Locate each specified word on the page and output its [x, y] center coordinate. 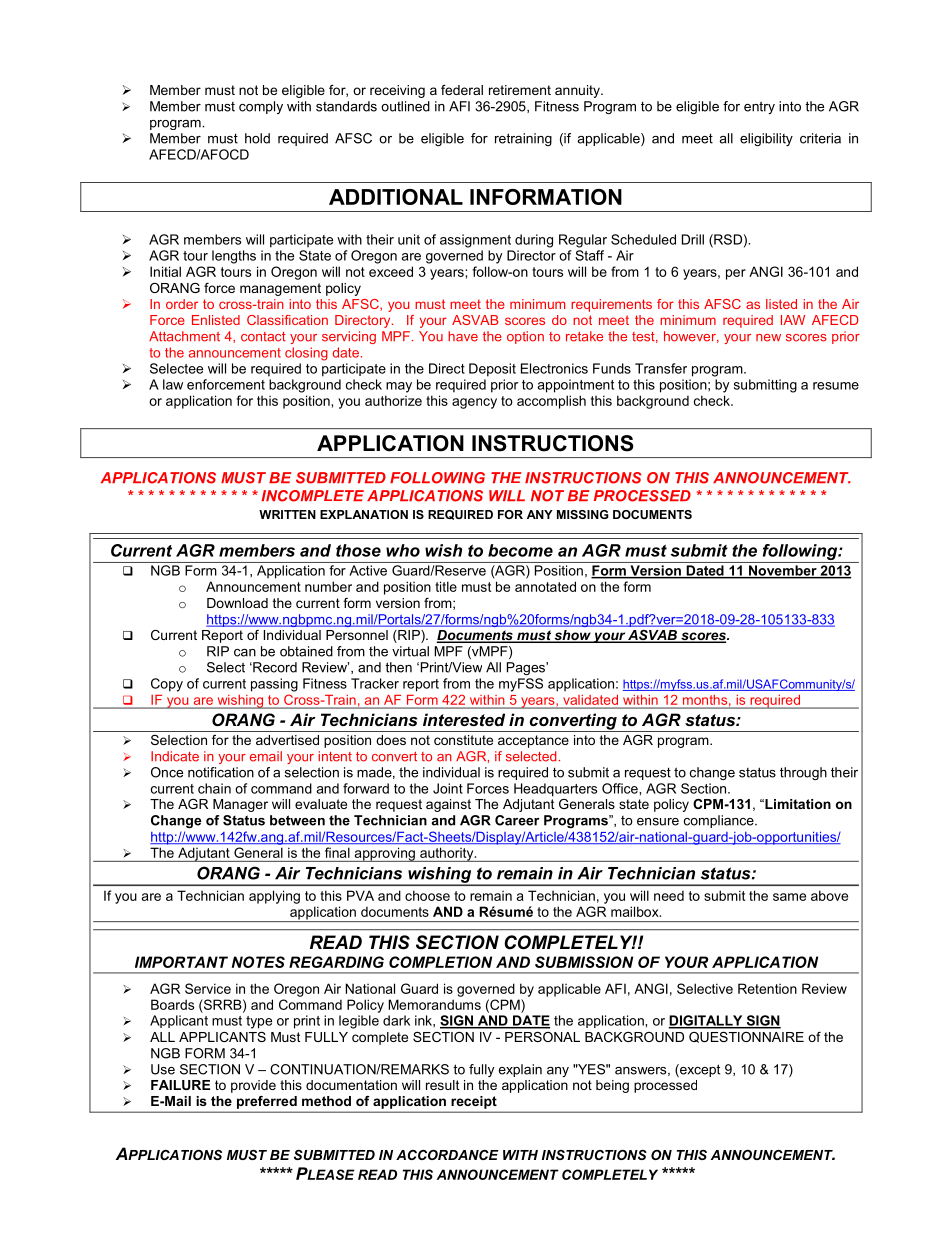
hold [257, 138]
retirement [520, 90]
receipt [474, 1102]
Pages [527, 668]
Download [237, 603]
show [572, 636]
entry [759, 107]
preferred [267, 1102]
